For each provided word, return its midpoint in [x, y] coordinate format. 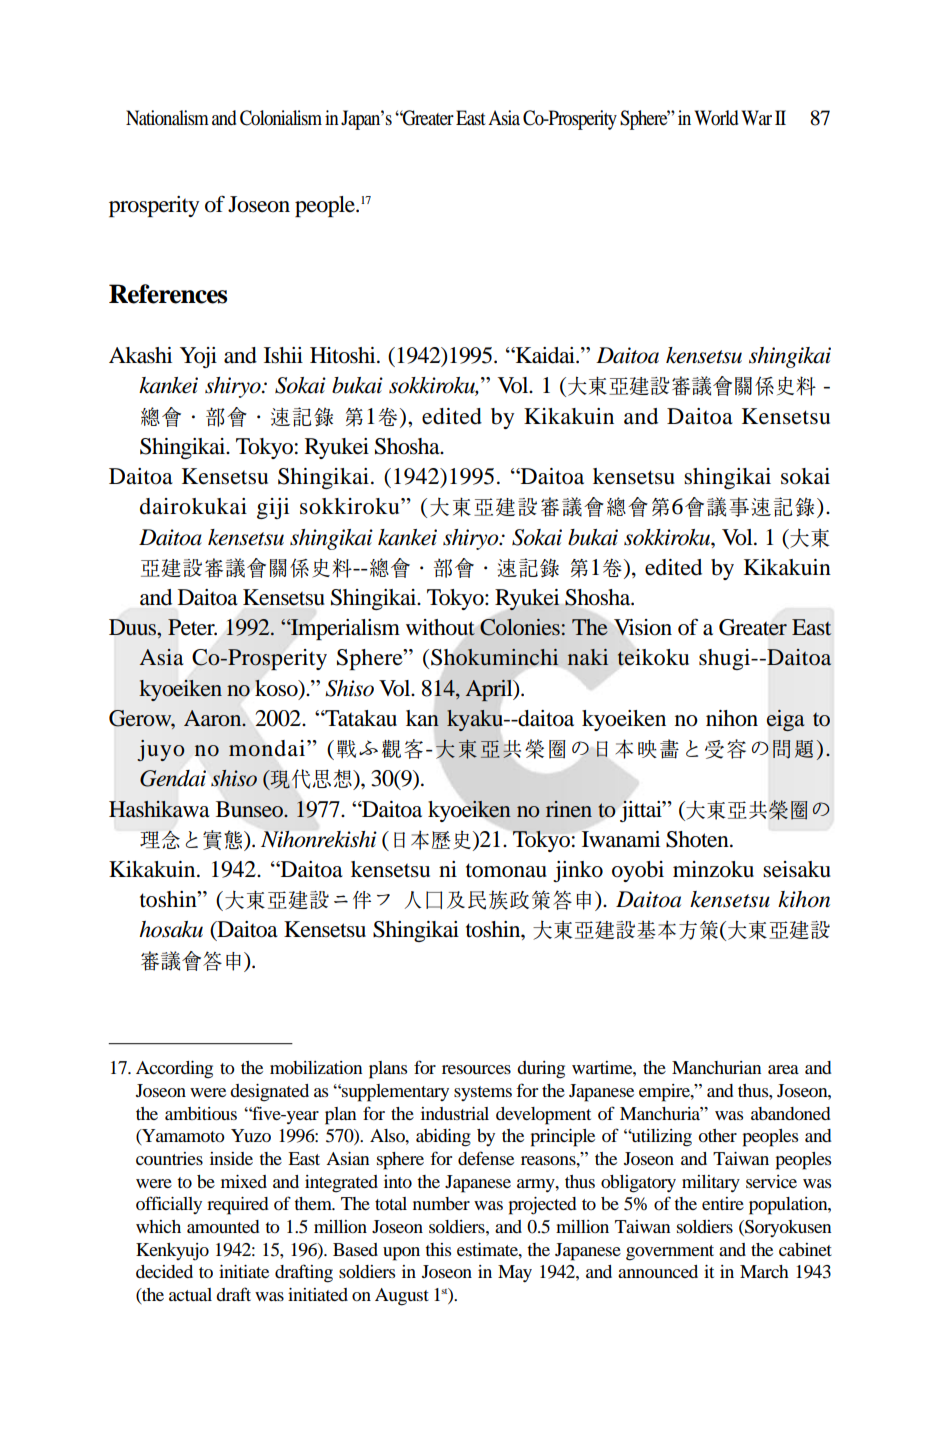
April [490, 690]
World [716, 118]
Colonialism [281, 118]
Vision [643, 627]
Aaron [214, 718]
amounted [223, 1226]
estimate [488, 1249]
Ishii [283, 355]
